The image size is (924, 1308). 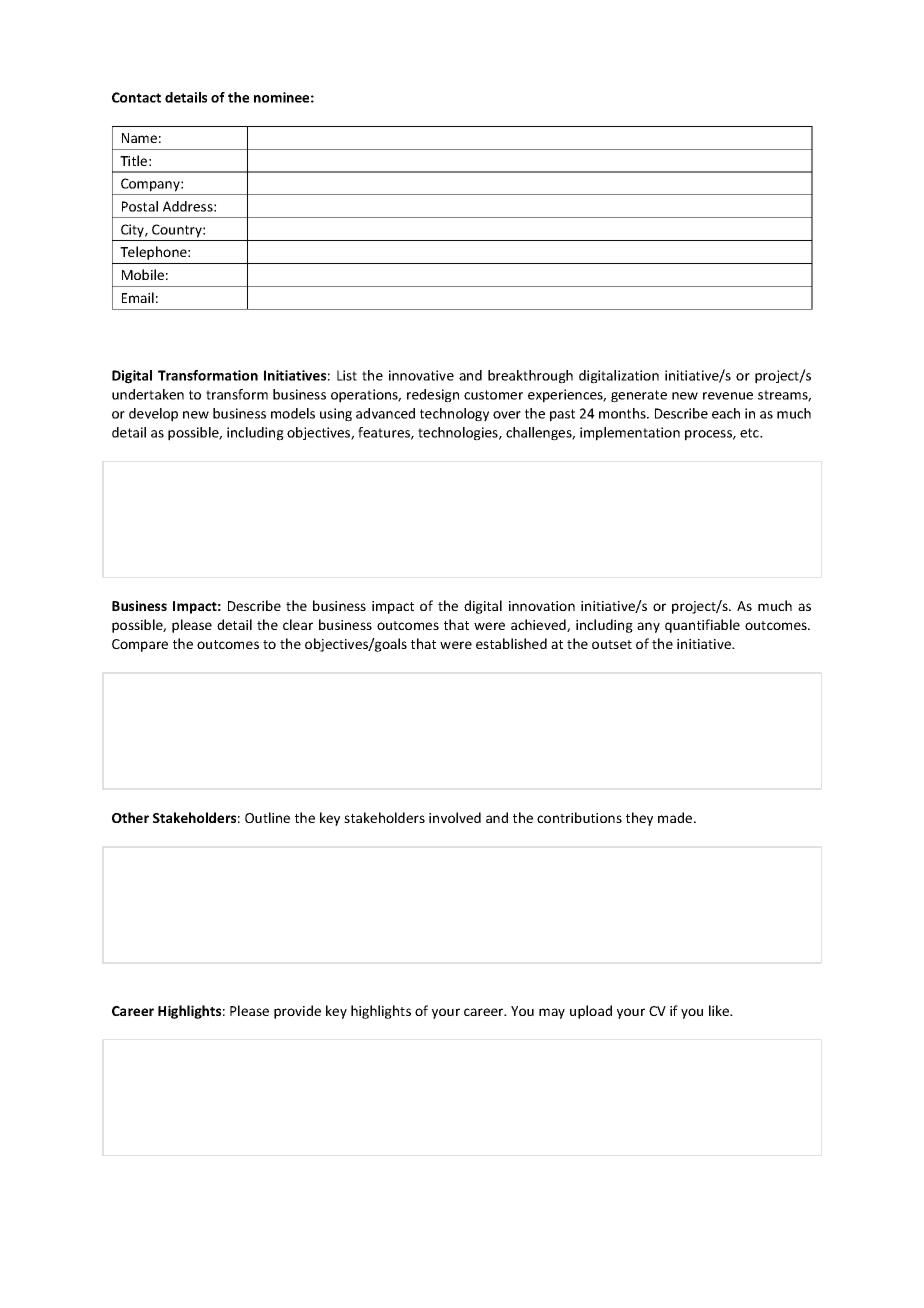 What do you see at coordinates (702, 626) in the page?
I see `quantifiable` at bounding box center [702, 626].
